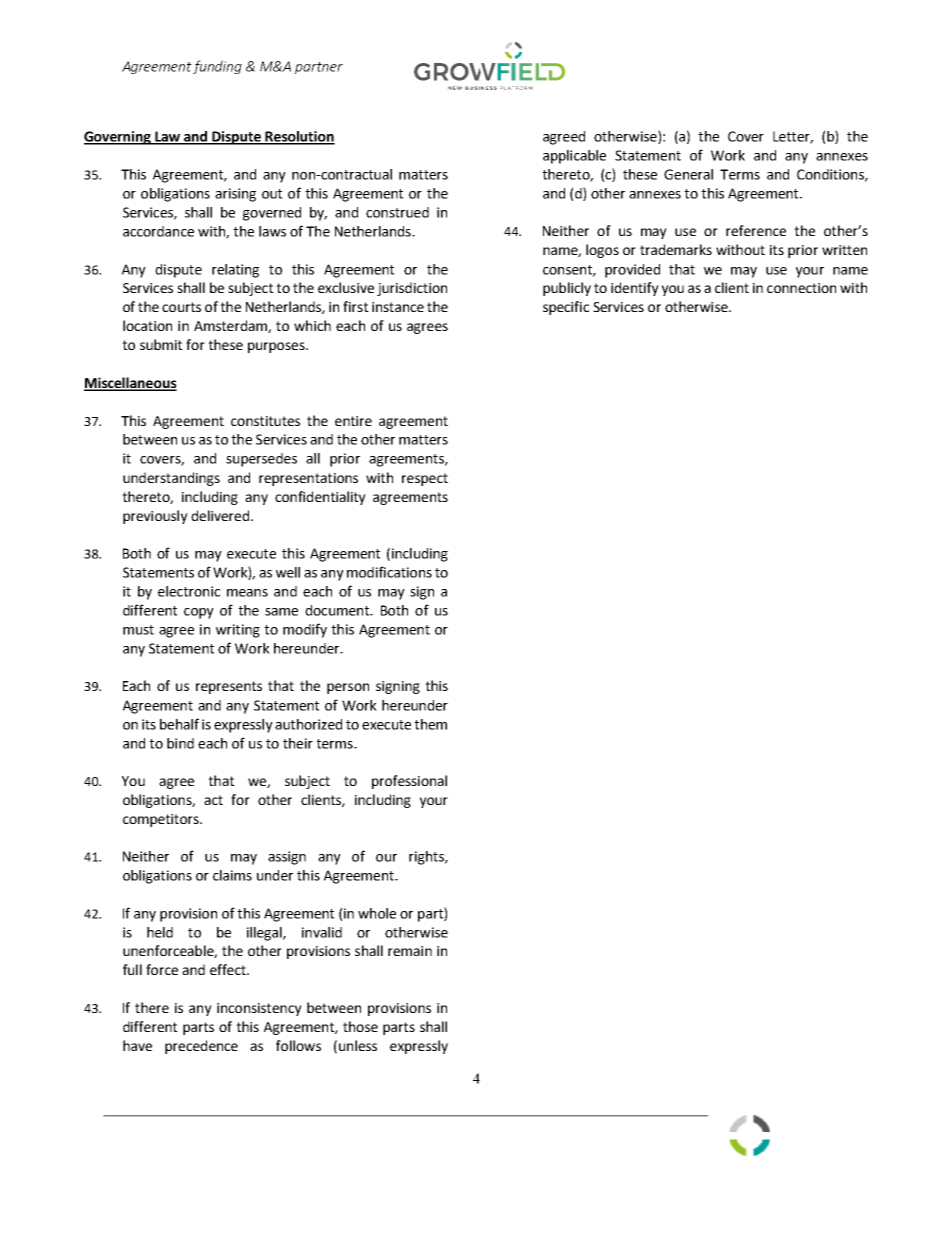 Image resolution: width=952 pixels, height=1233 pixels. What do you see at coordinates (635, 289) in the page?
I see `identify` at bounding box center [635, 289].
